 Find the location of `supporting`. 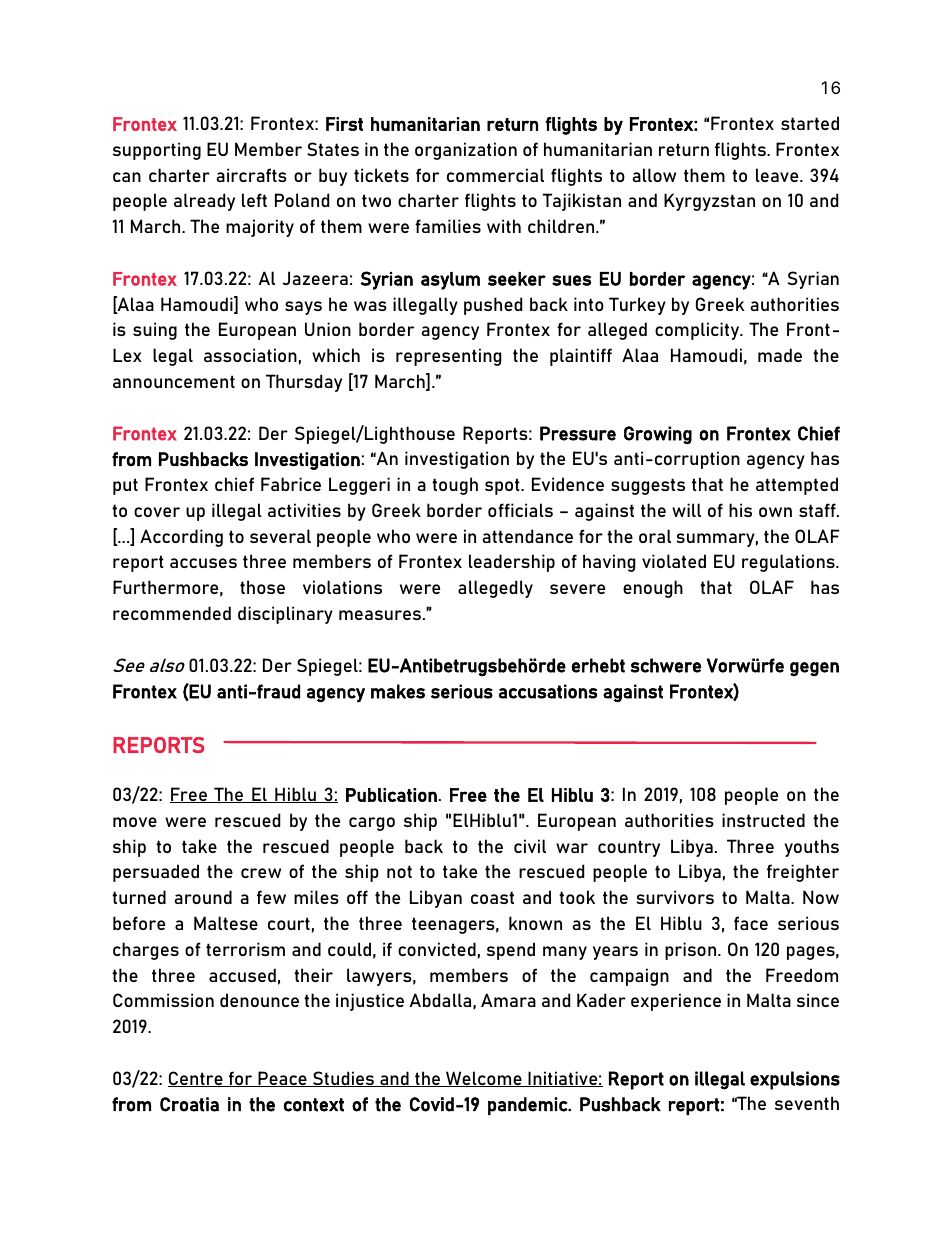

supporting is located at coordinates (157, 151).
